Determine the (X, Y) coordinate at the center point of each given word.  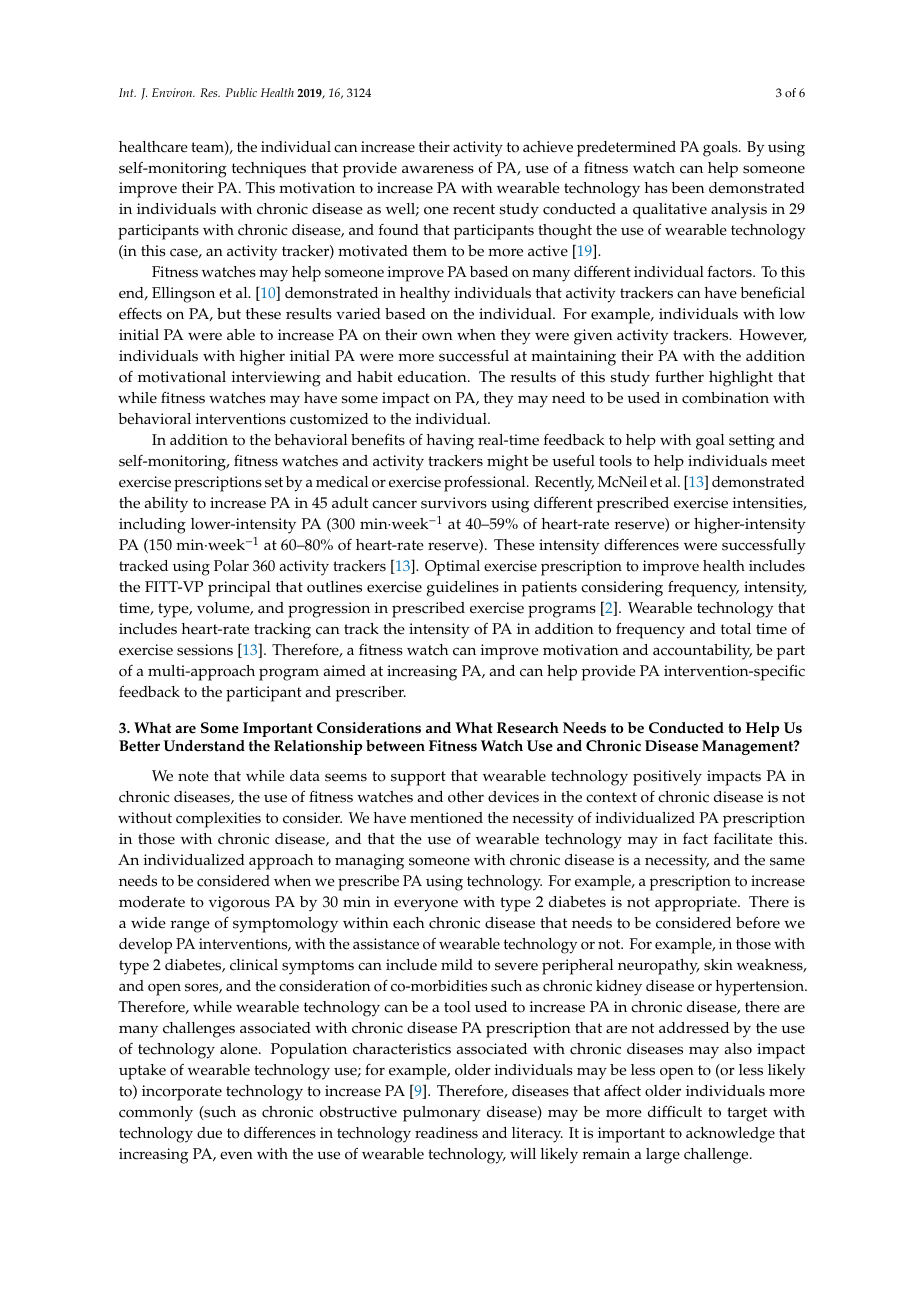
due (209, 1133)
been (688, 188)
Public (241, 92)
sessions (205, 650)
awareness (438, 169)
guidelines (463, 589)
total (736, 629)
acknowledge (730, 1135)
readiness (446, 1133)
